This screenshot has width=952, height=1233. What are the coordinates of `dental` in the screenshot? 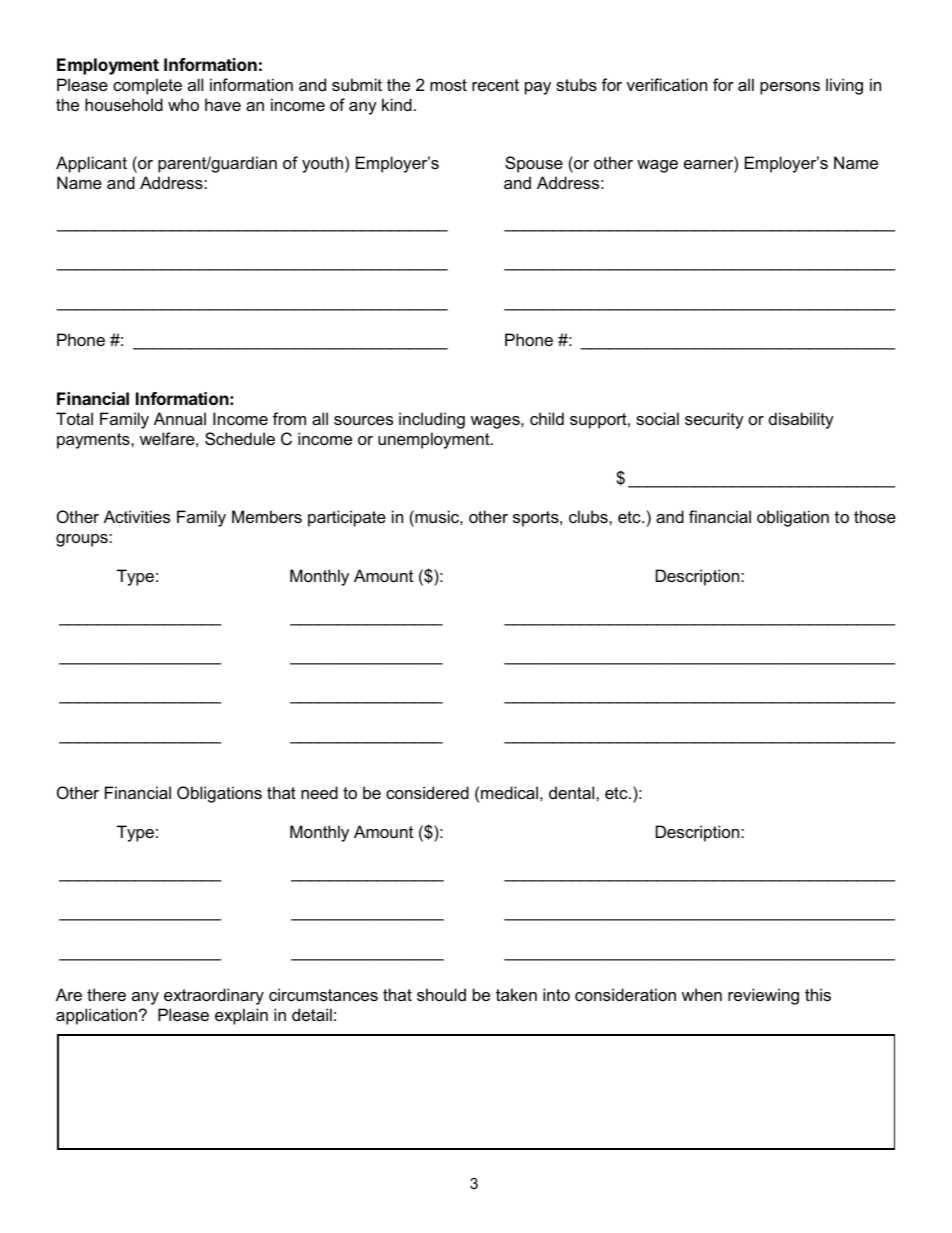 It's located at (573, 792).
